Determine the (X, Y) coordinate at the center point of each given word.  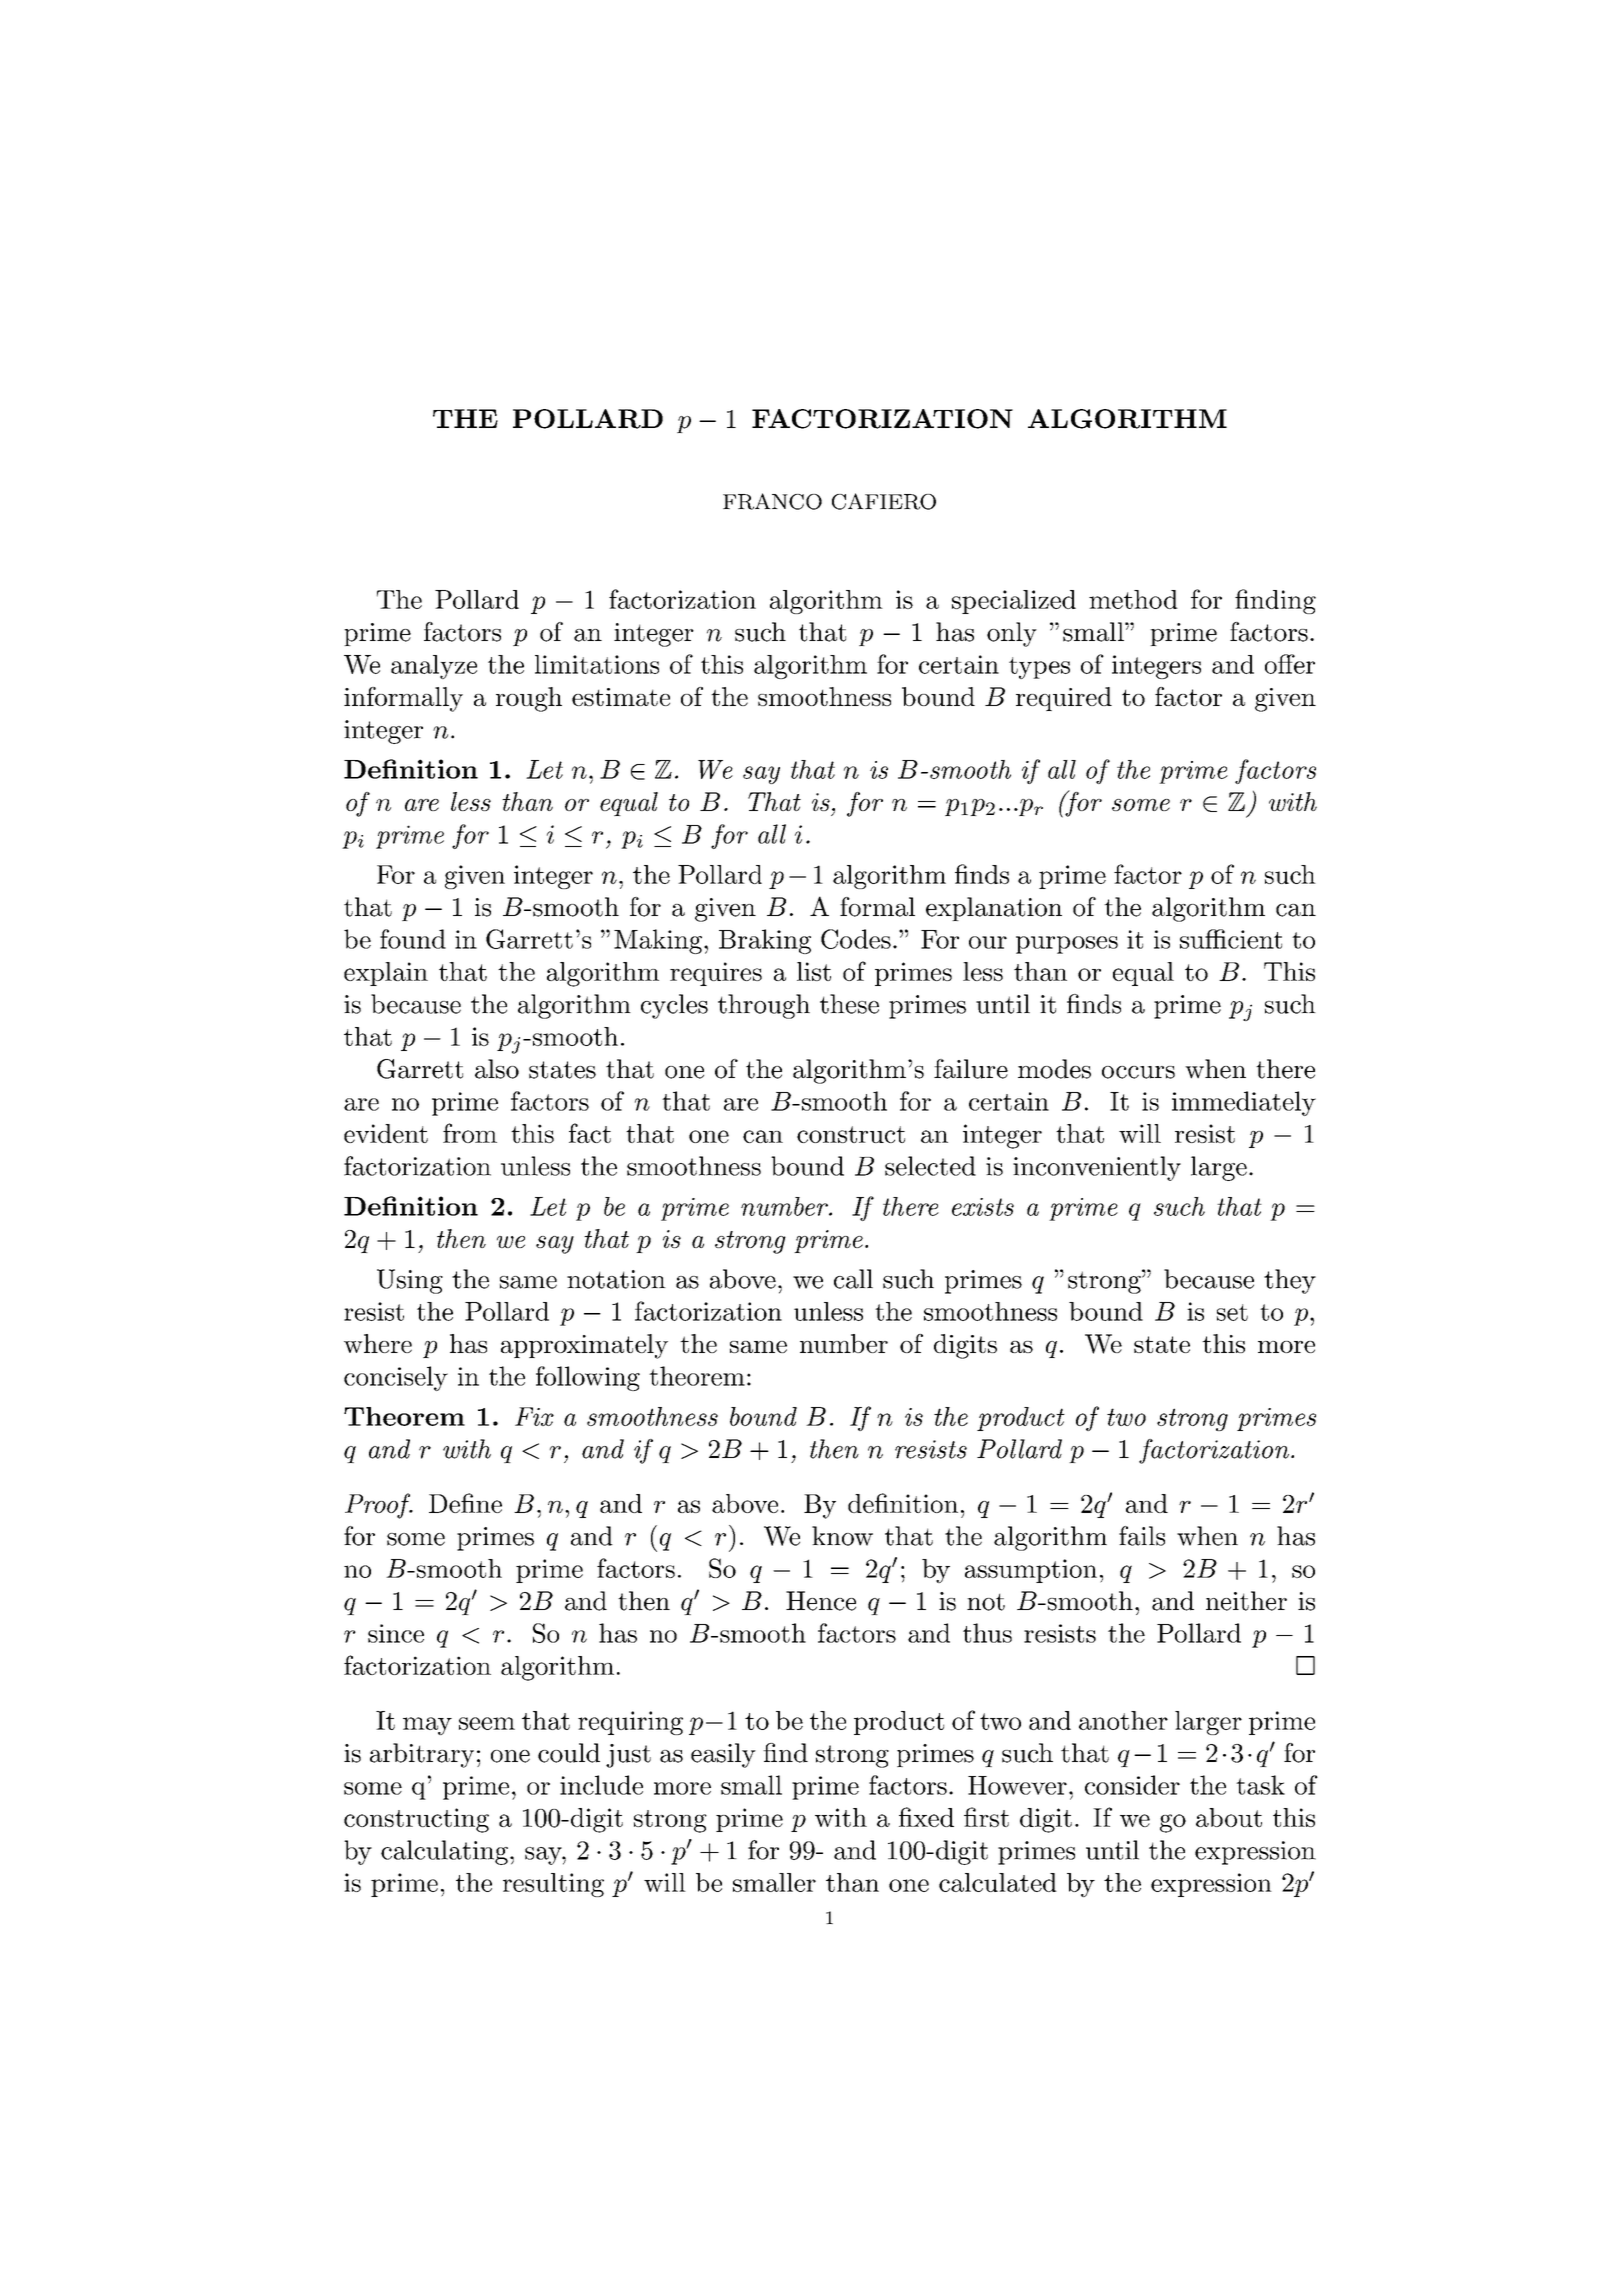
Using (410, 1281)
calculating (444, 1852)
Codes (856, 939)
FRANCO (772, 501)
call (853, 1279)
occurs (1138, 1072)
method (1133, 599)
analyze (434, 667)
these (849, 1004)
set (1232, 1312)
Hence (821, 1601)
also (497, 1069)
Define (465, 1503)
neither (1246, 1601)
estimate (621, 697)
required (1064, 699)
